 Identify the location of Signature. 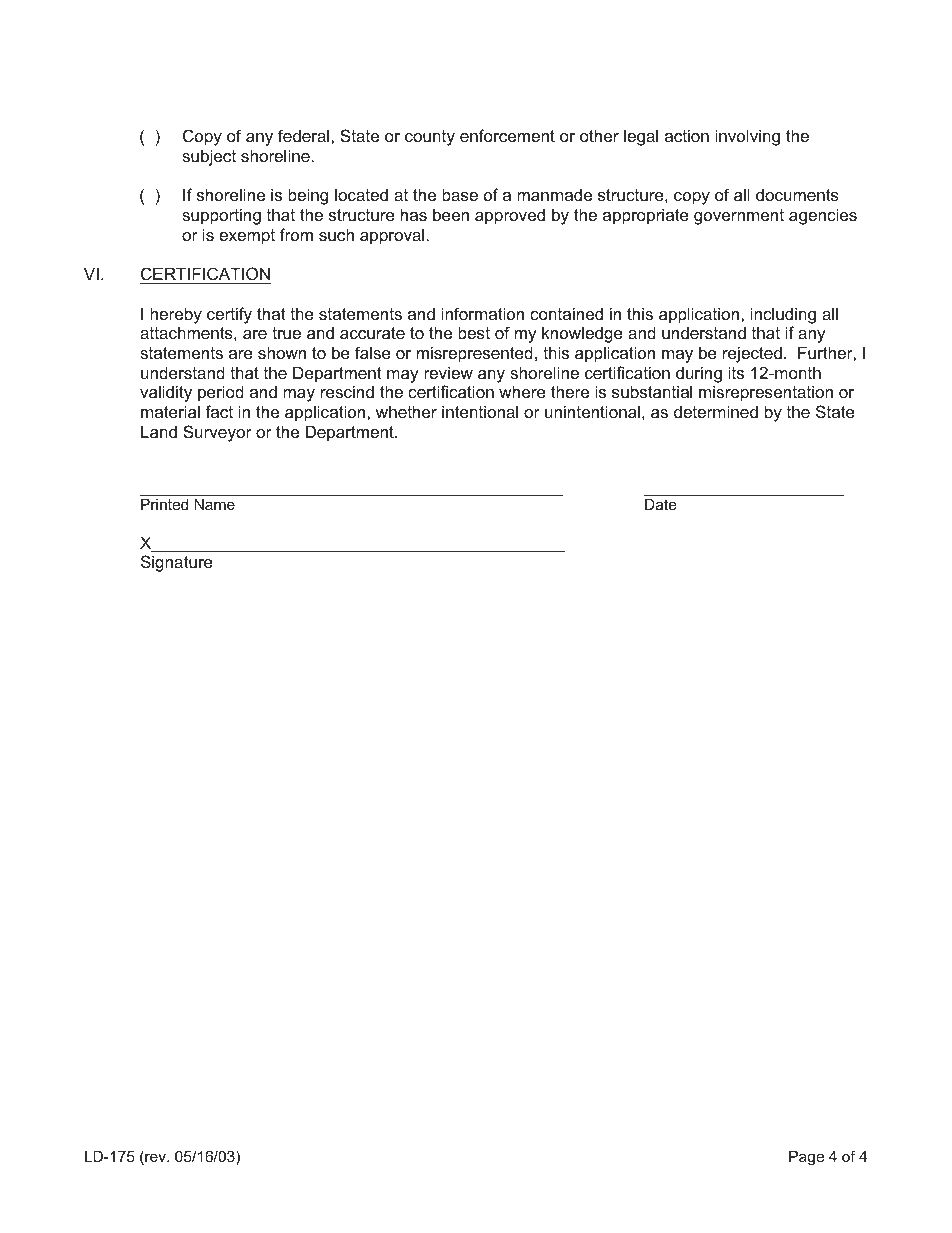
(177, 563).
